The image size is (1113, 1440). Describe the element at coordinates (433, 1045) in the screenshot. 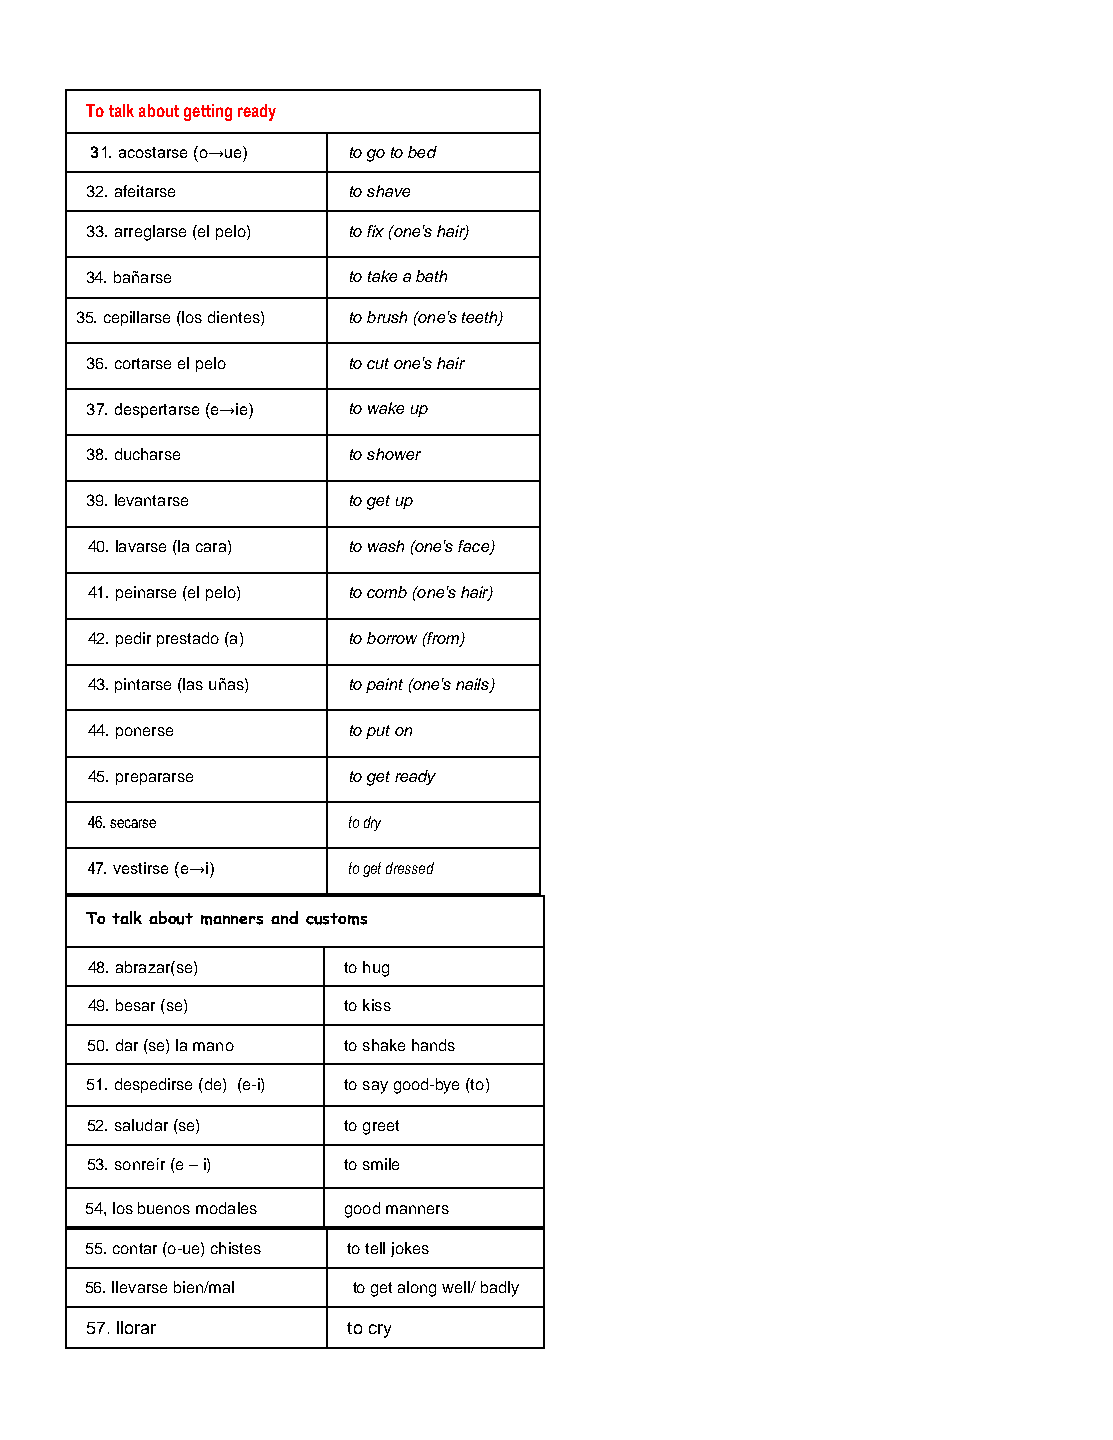

I see `hands` at that location.
